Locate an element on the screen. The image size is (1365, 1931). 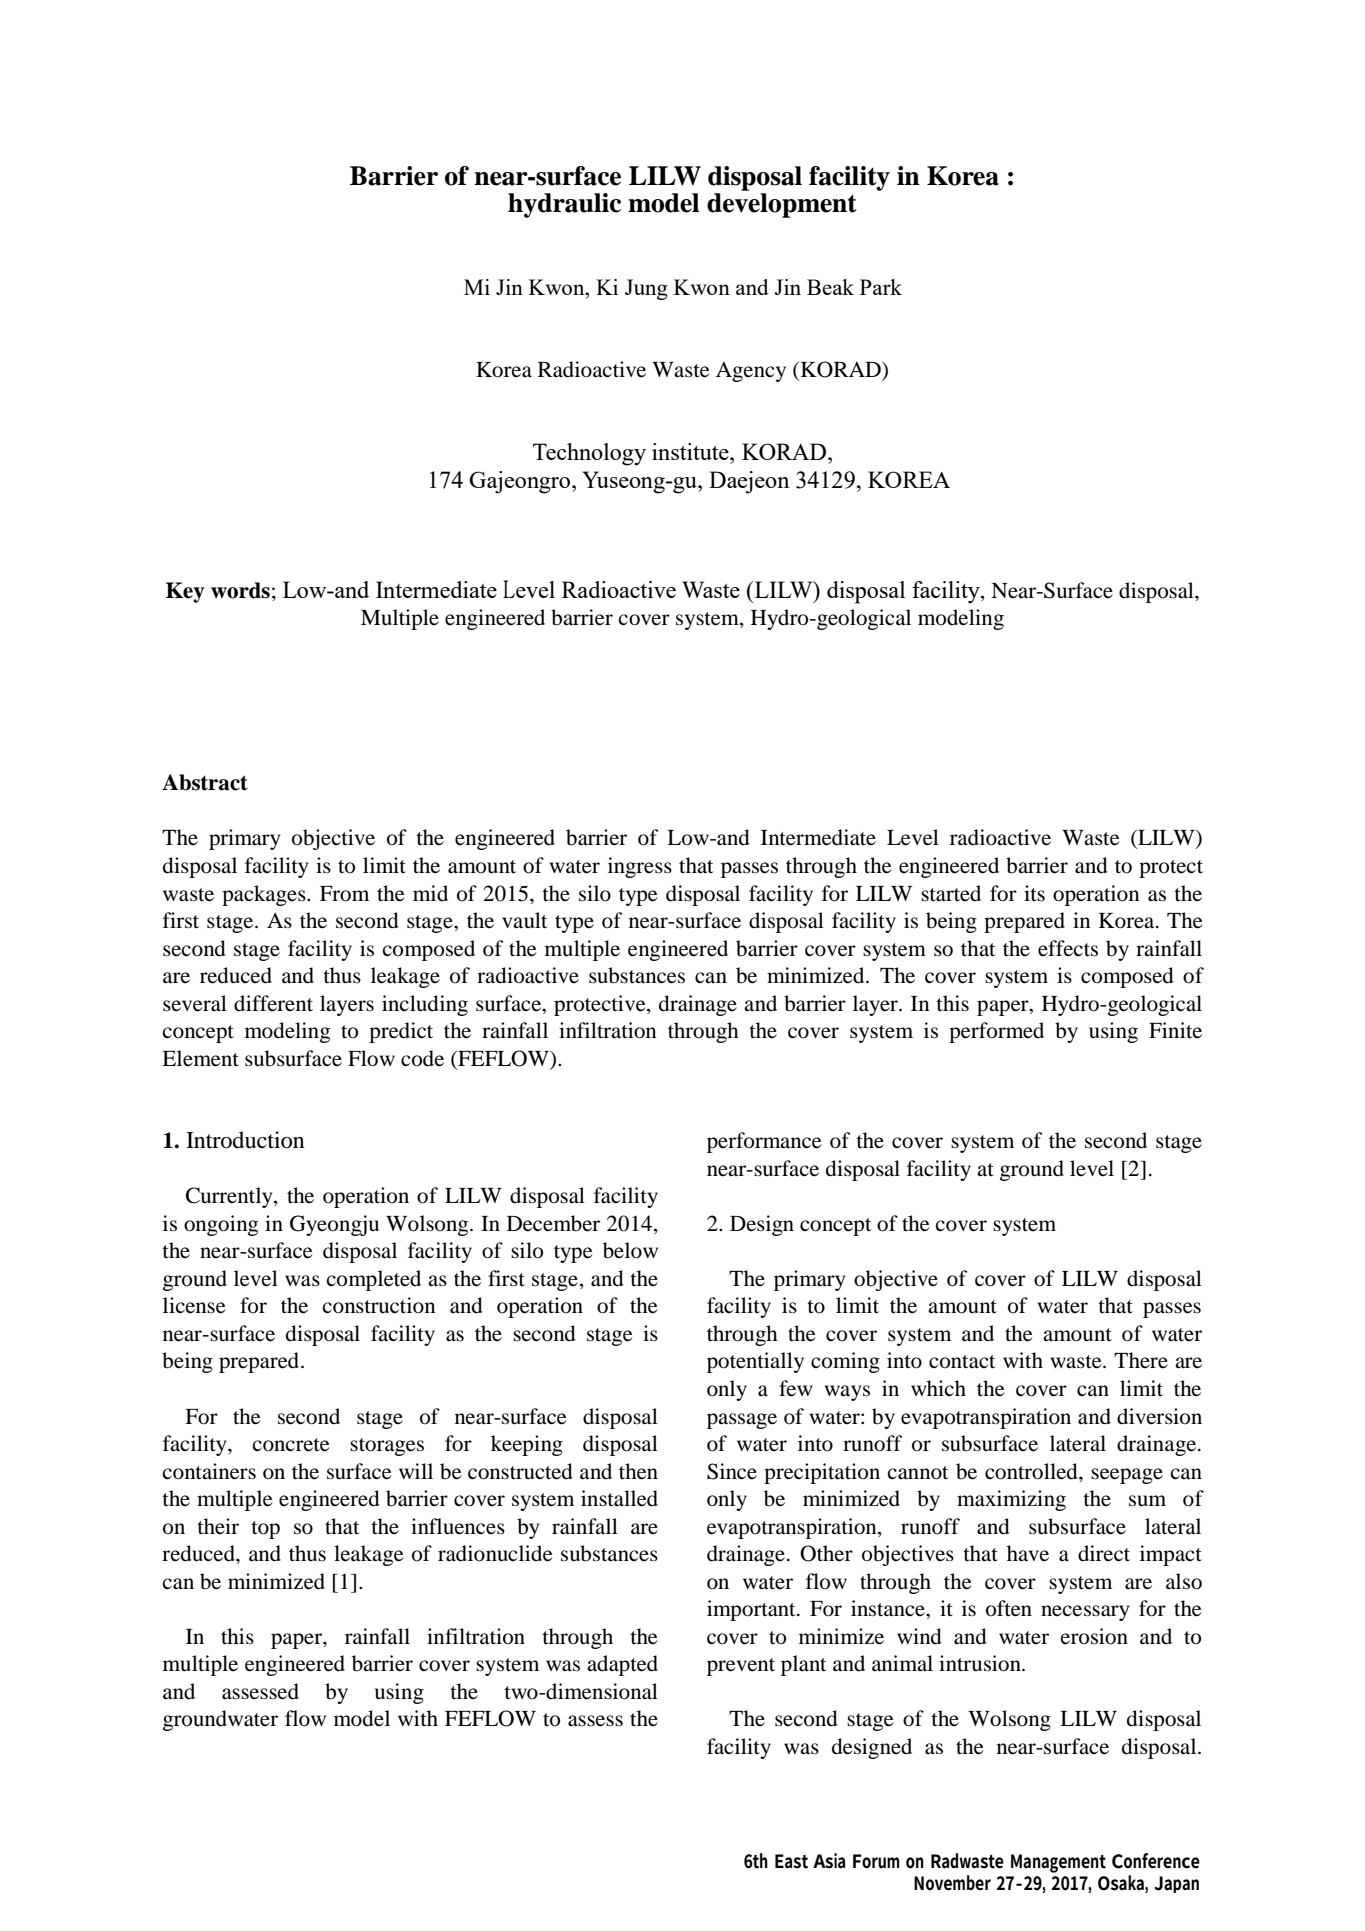
words is located at coordinates (240, 590).
